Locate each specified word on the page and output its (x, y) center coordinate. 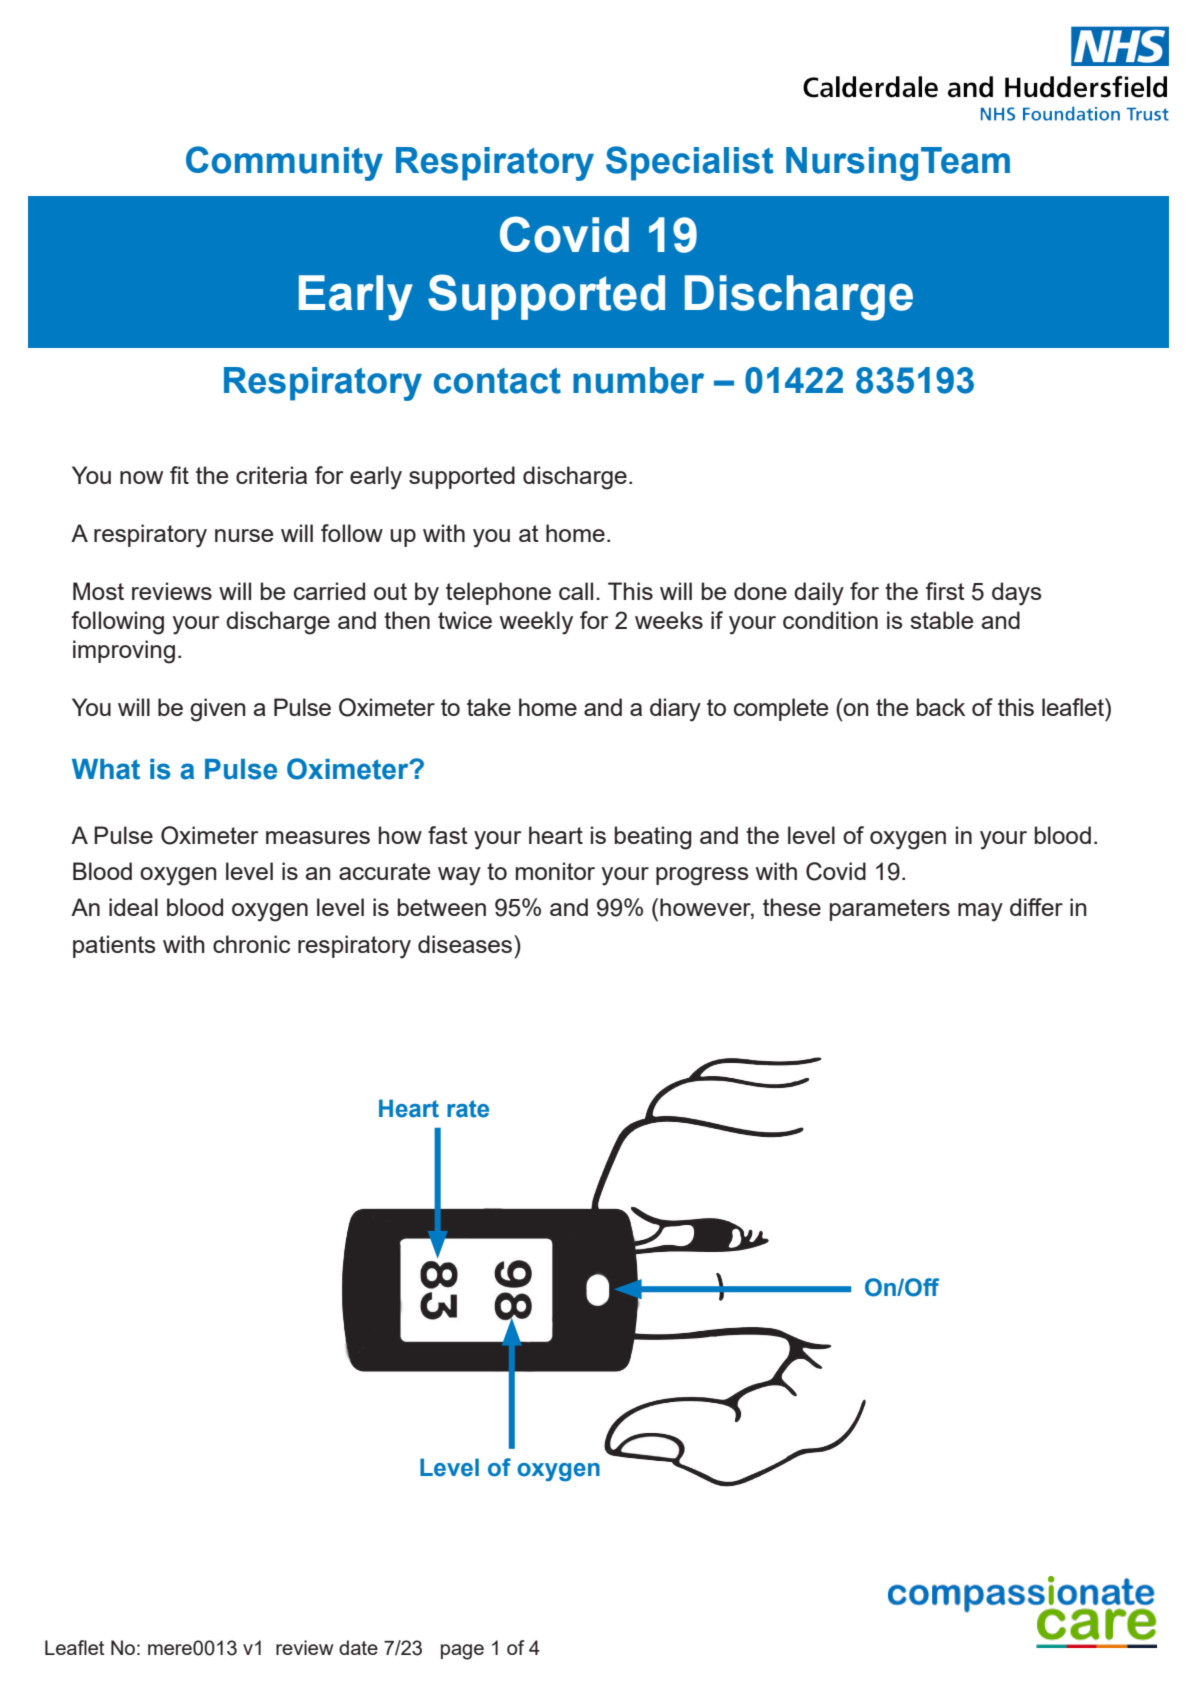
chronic (251, 944)
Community (284, 163)
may (980, 912)
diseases (466, 944)
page (462, 1652)
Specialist (689, 163)
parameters (890, 910)
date (358, 1647)
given (218, 710)
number (638, 380)
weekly (536, 623)
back (941, 707)
